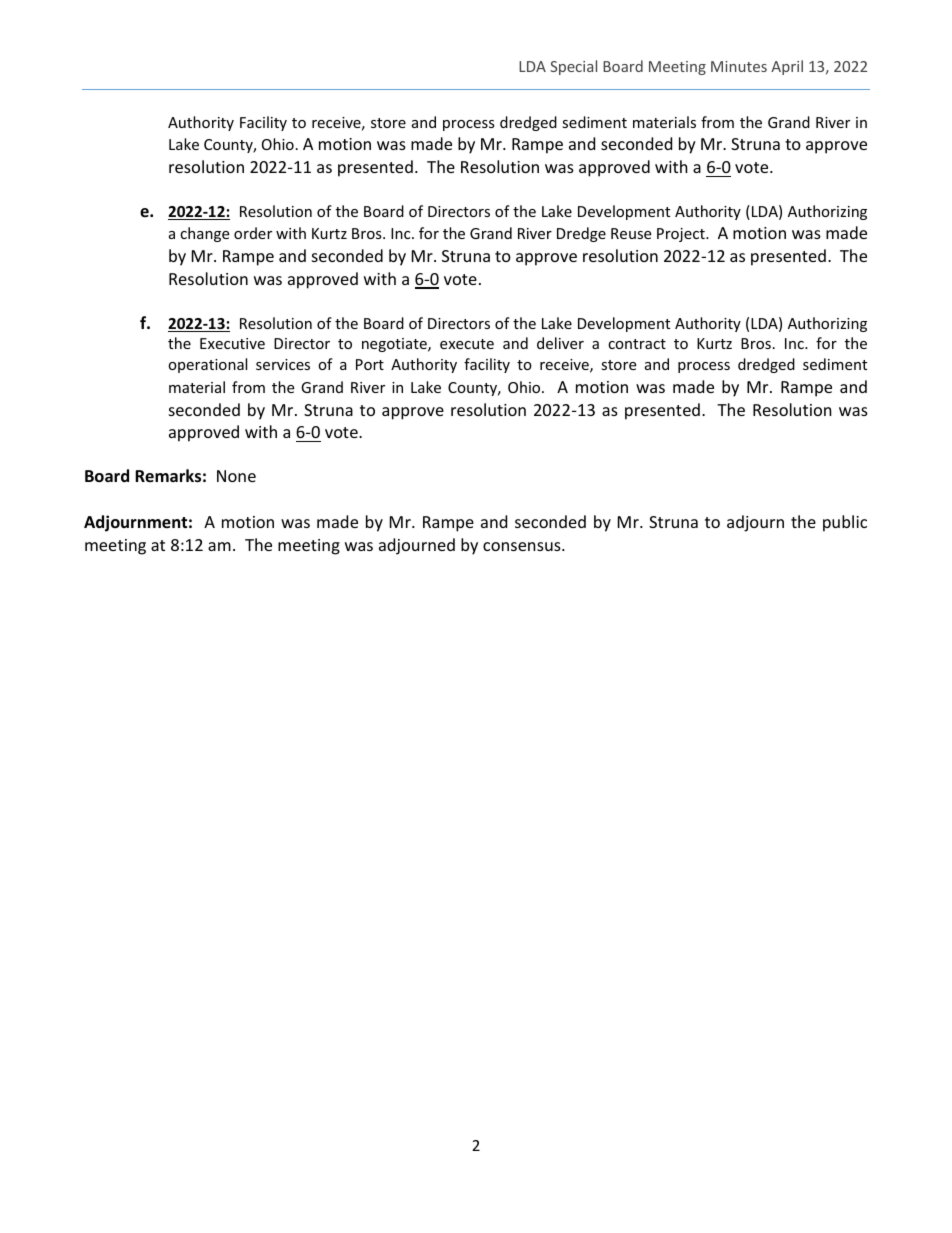  What do you see at coordinates (523, 546) in the image?
I see `consensus` at bounding box center [523, 546].
